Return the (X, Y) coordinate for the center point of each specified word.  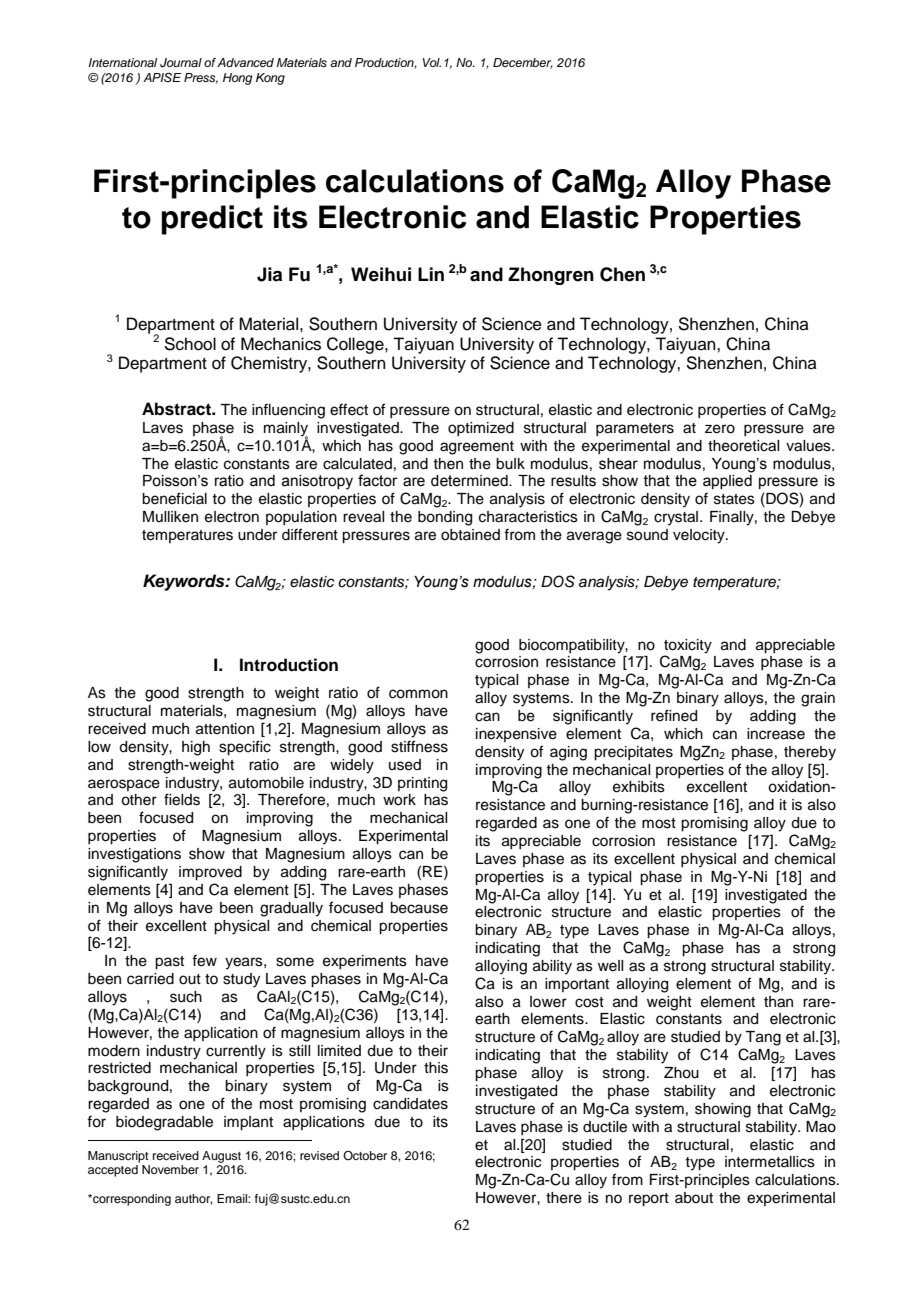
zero (720, 429)
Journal (181, 63)
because (419, 908)
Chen (622, 274)
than (778, 1002)
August (221, 1157)
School (190, 344)
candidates (410, 1104)
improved (210, 873)
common (418, 694)
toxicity (688, 646)
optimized (481, 429)
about (694, 1198)
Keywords (185, 582)
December (523, 63)
